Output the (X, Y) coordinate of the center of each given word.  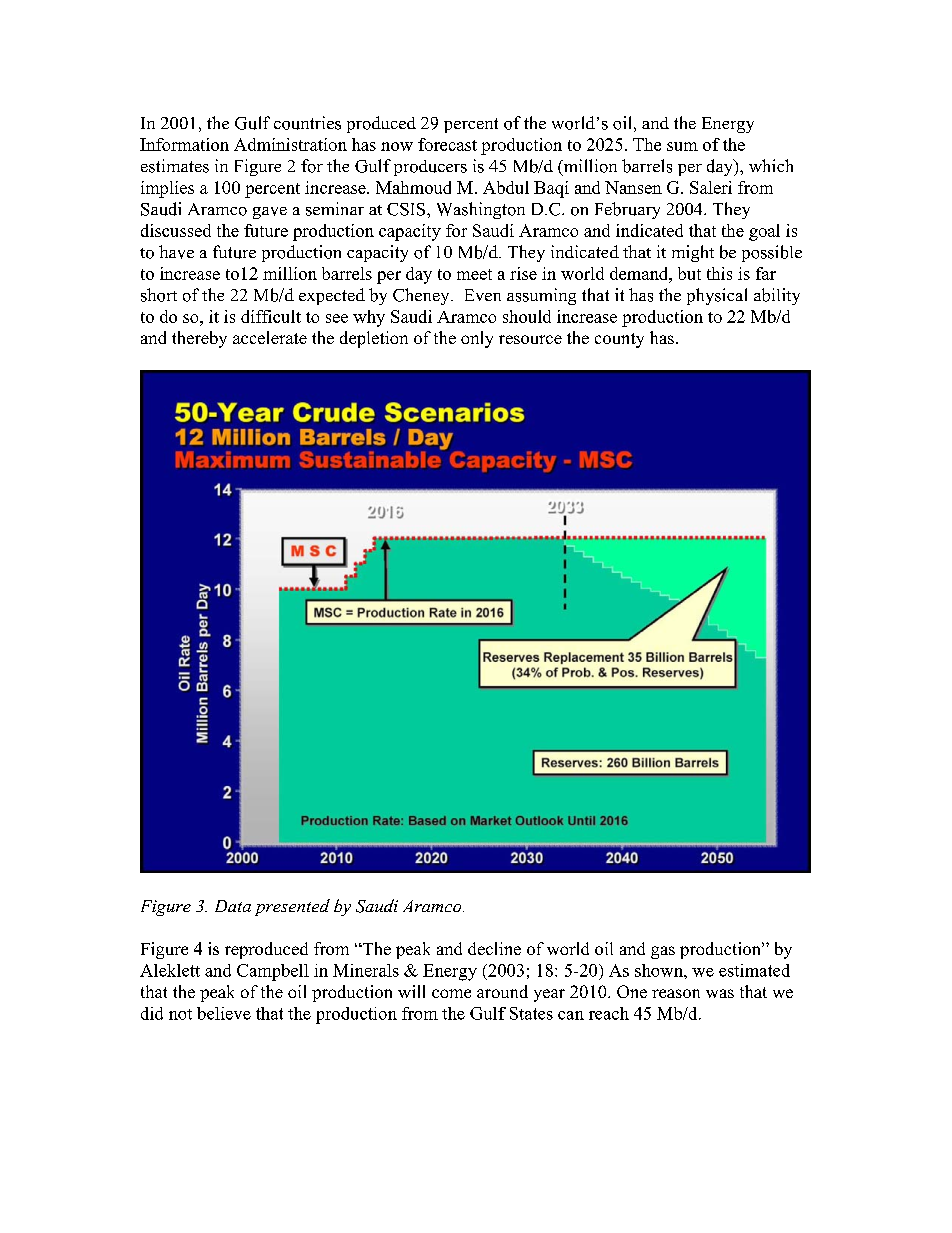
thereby (199, 339)
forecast (447, 144)
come (451, 993)
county (619, 340)
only (477, 339)
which (771, 165)
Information (184, 144)
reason (676, 993)
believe (224, 1013)
